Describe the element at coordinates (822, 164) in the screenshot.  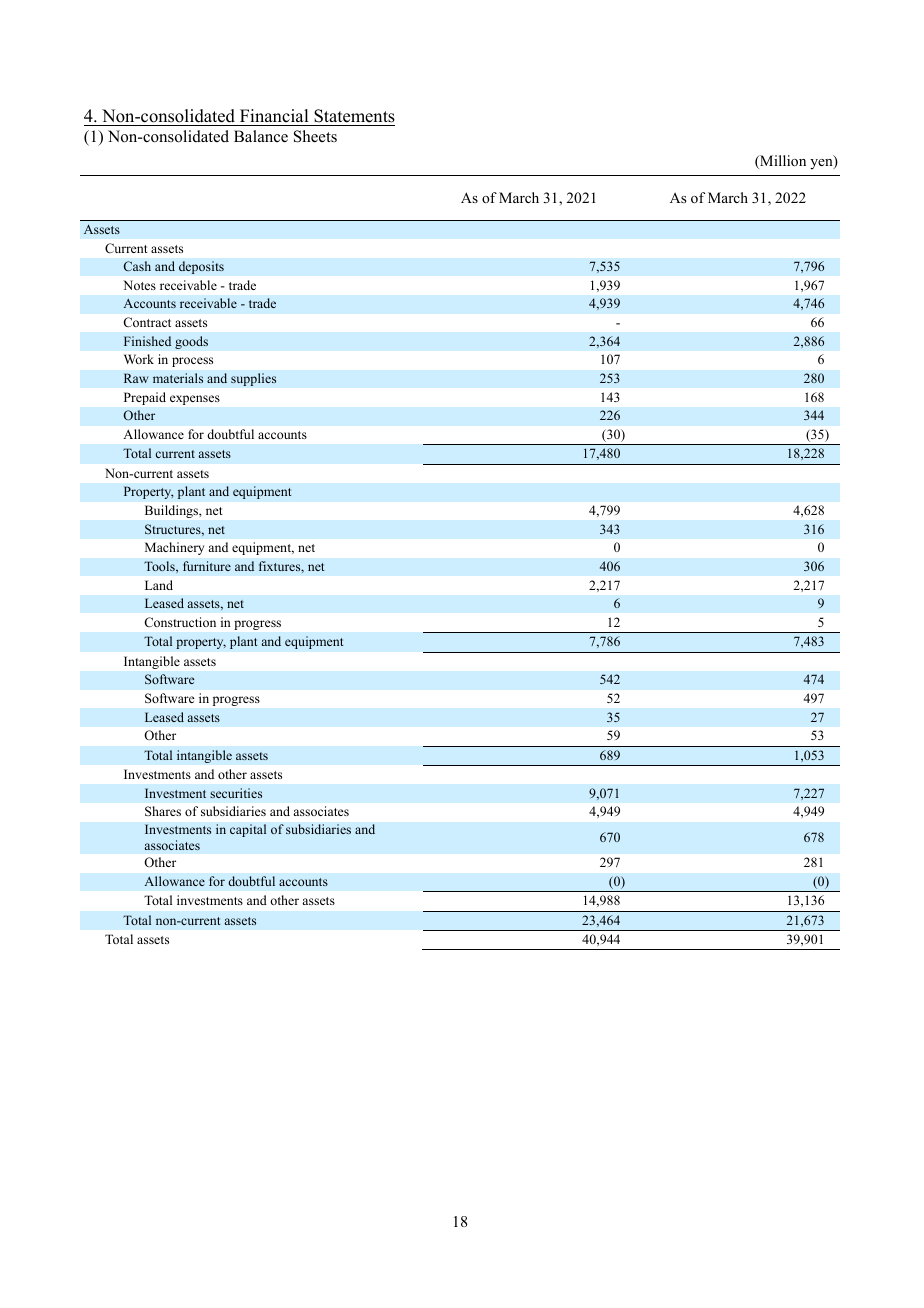
I see `yen` at that location.
